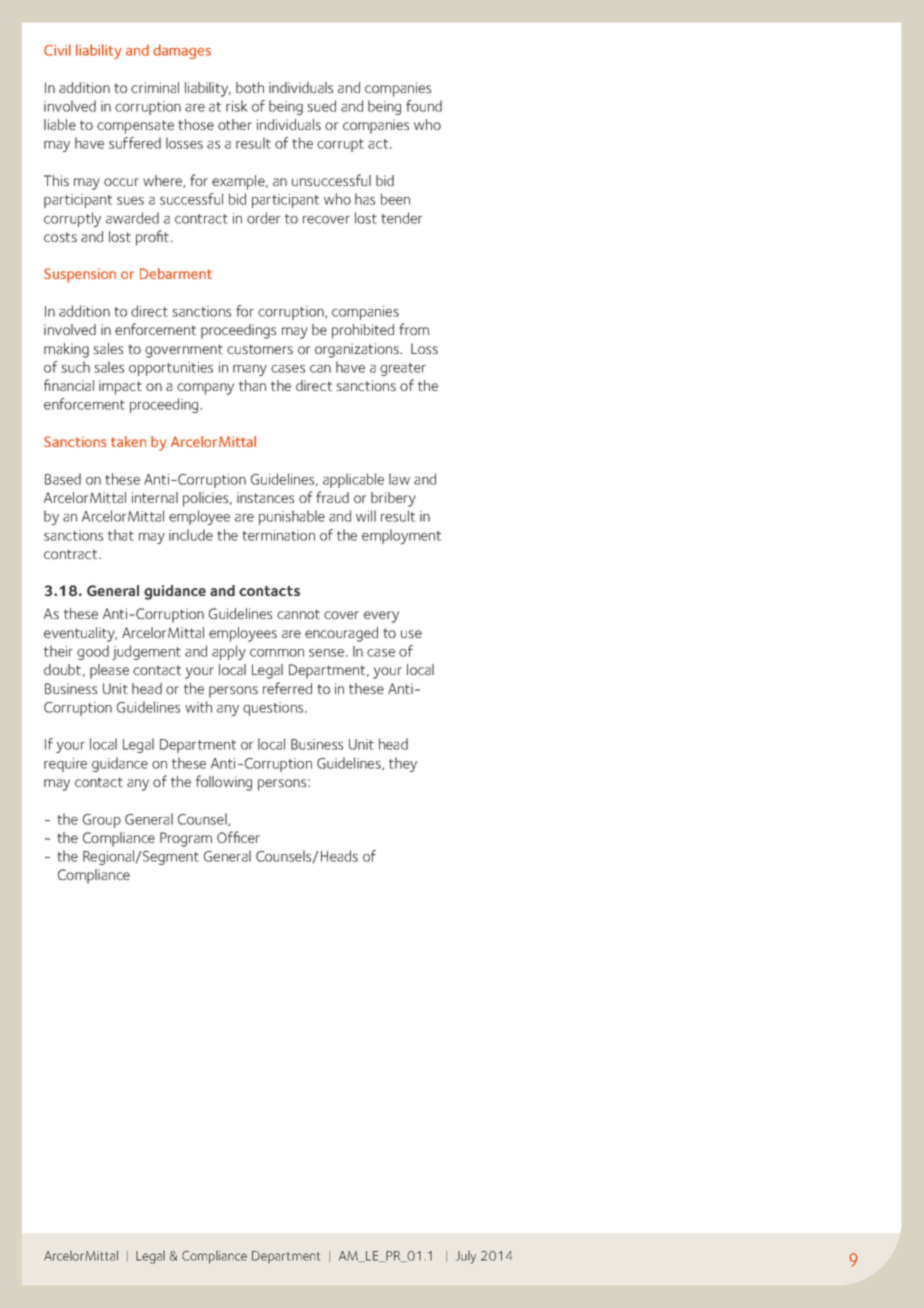 The width and height of the screenshot is (924, 1308). Describe the element at coordinates (250, 370) in the screenshot. I see `many` at that location.
